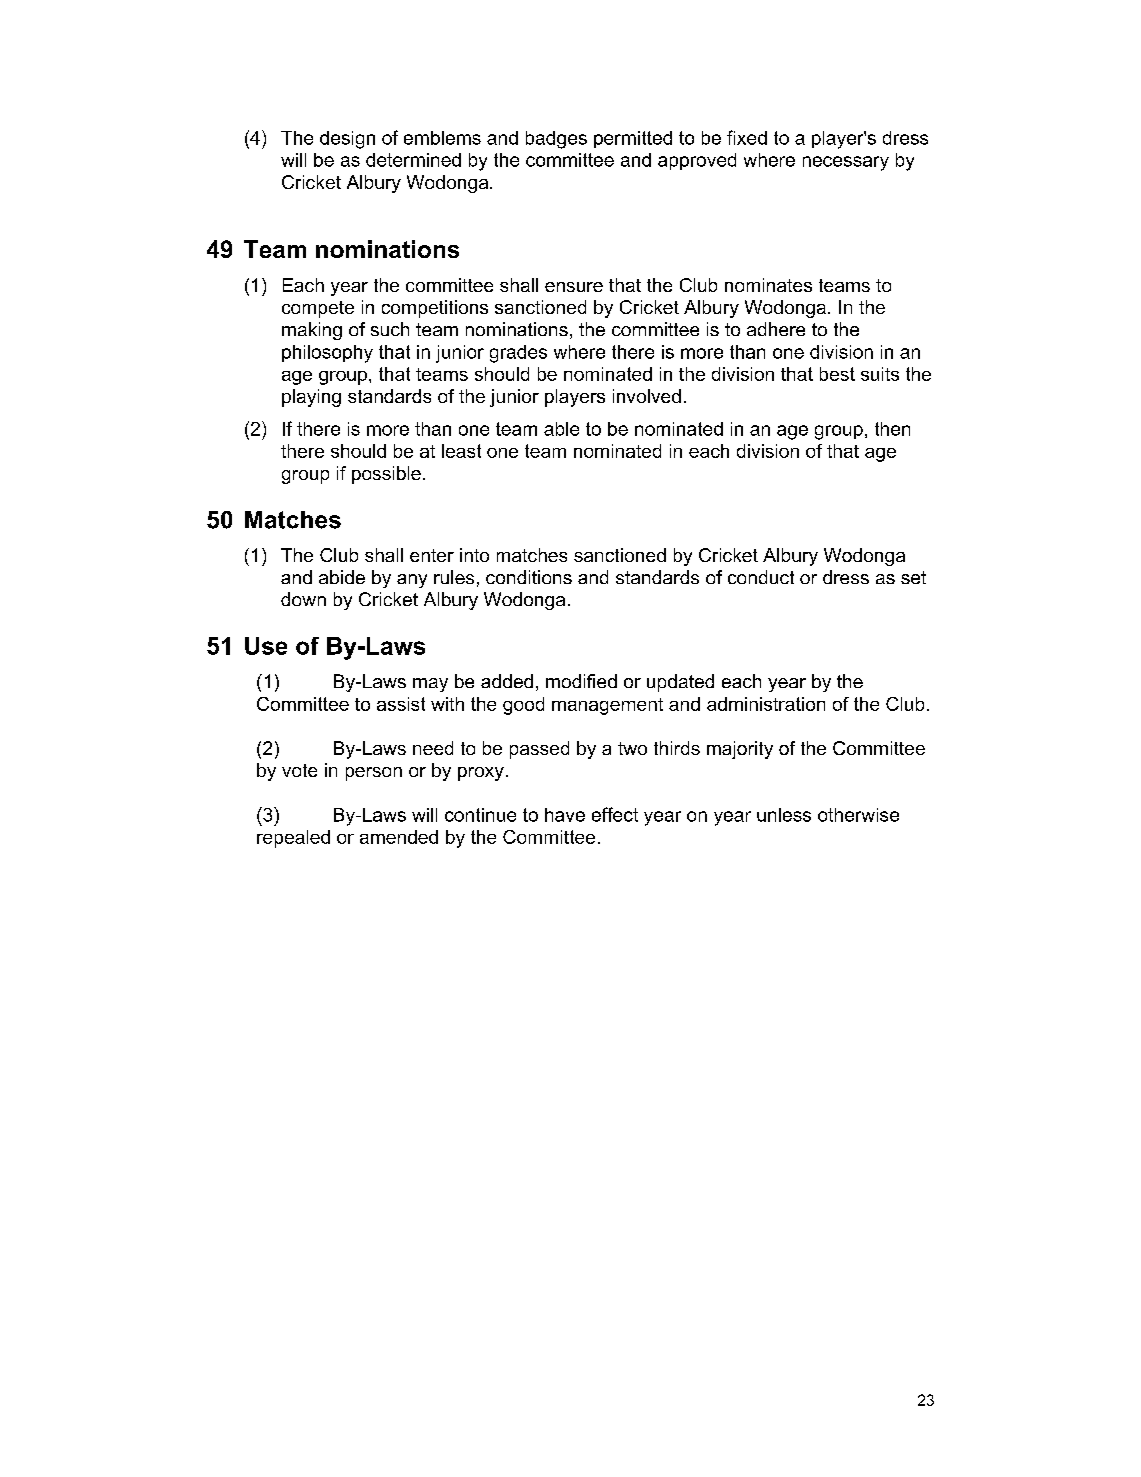  What do you see at coordinates (293, 839) in the image?
I see `repealed` at bounding box center [293, 839].
